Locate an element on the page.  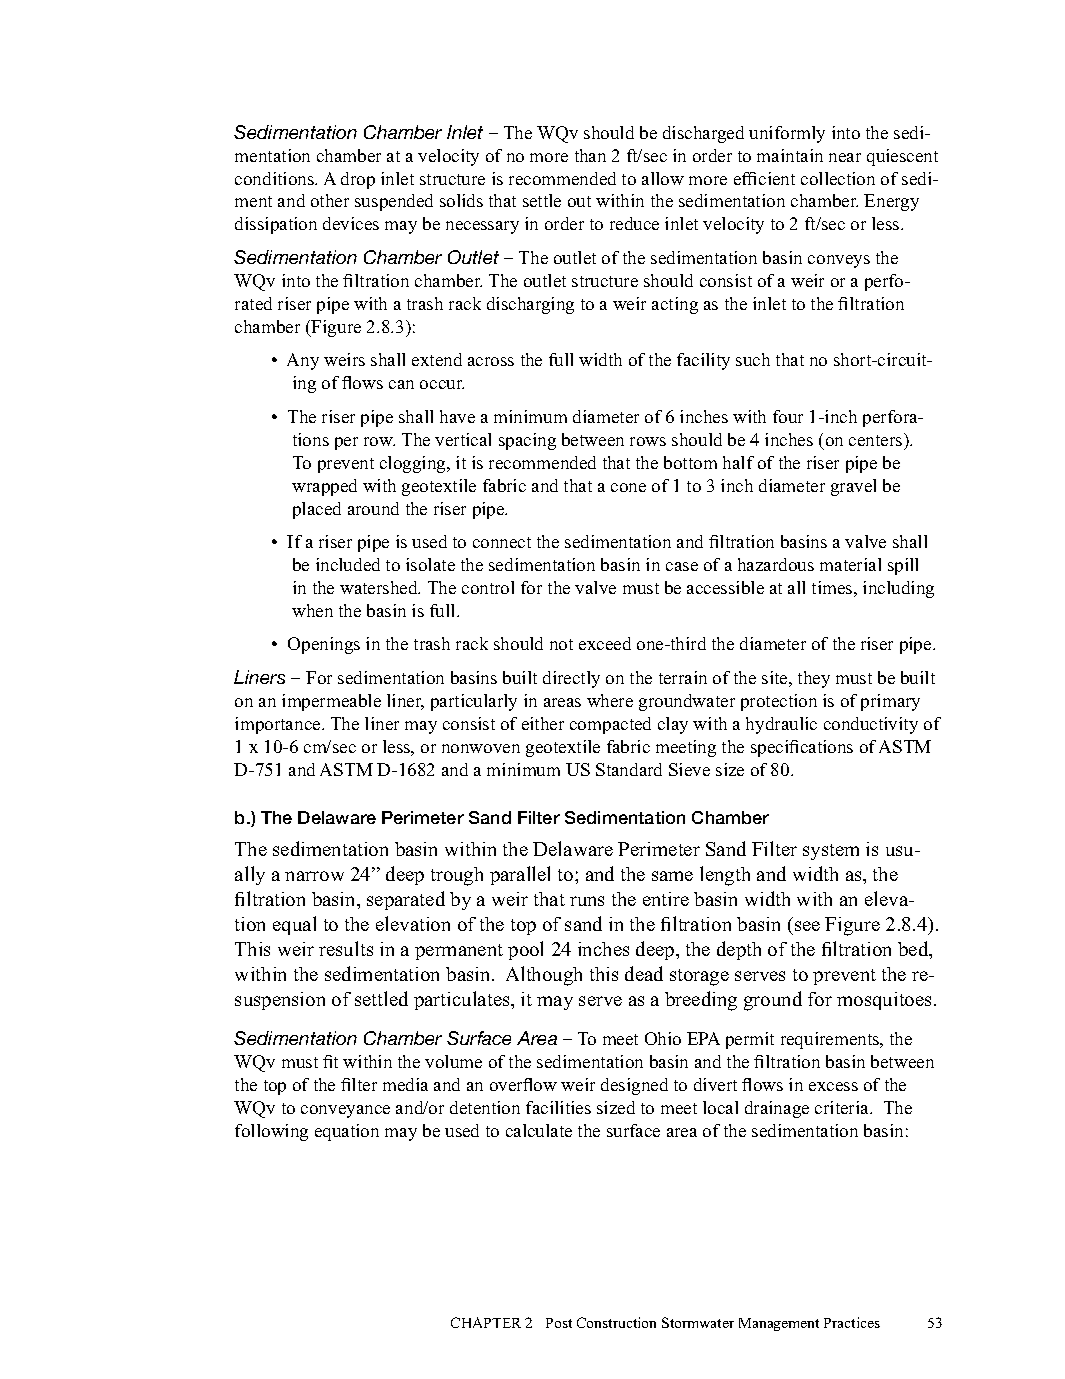
than is located at coordinates (590, 155).
